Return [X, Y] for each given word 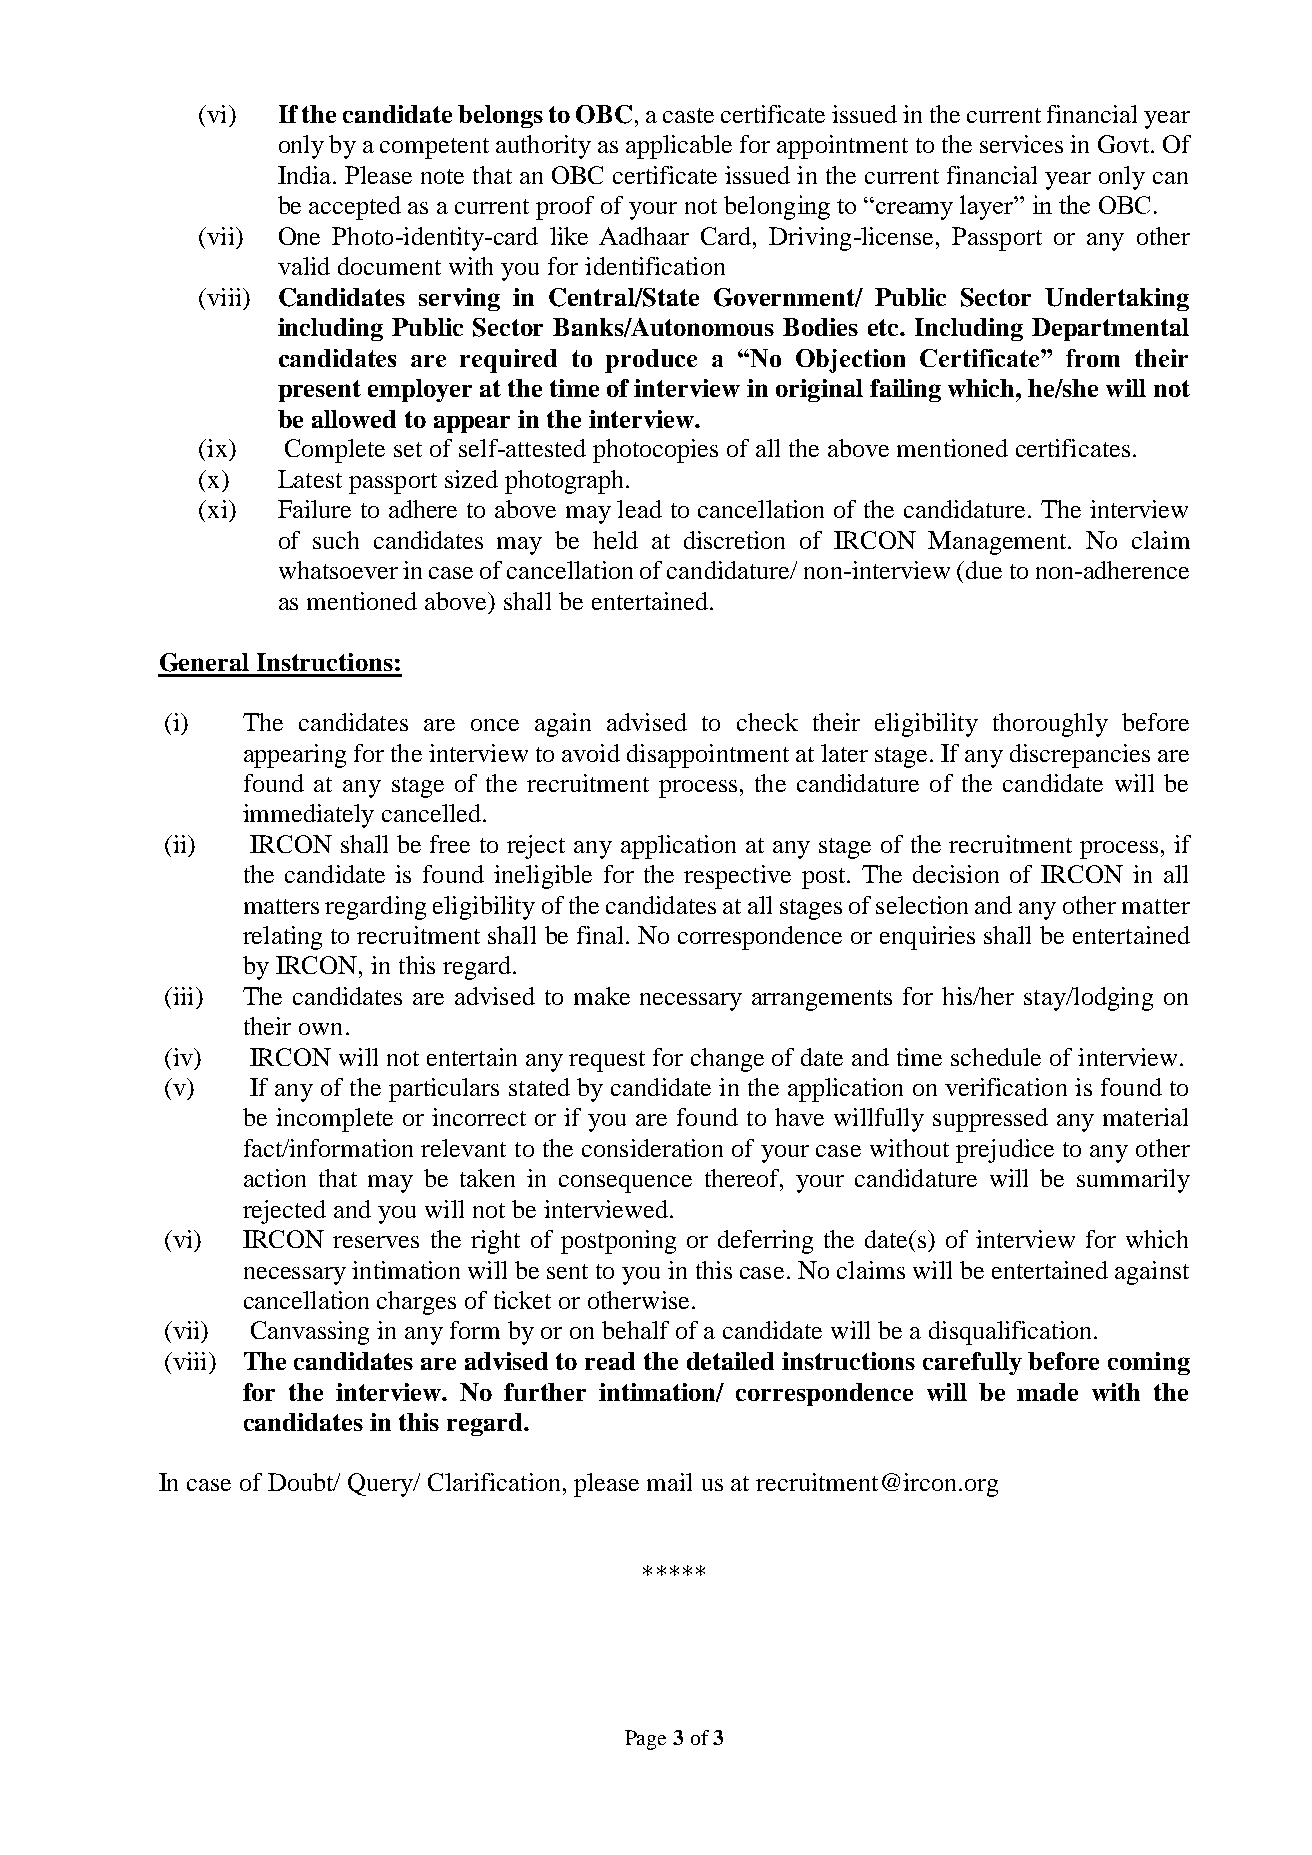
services [1021, 144]
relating [282, 938]
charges [416, 1303]
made [1047, 1392]
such [336, 540]
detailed [730, 1361]
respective [737, 877]
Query [382, 1485]
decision [956, 874]
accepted [355, 208]
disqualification [1012, 1333]
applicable [679, 147]
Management [999, 543]
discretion [734, 540]
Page [645, 1740]
